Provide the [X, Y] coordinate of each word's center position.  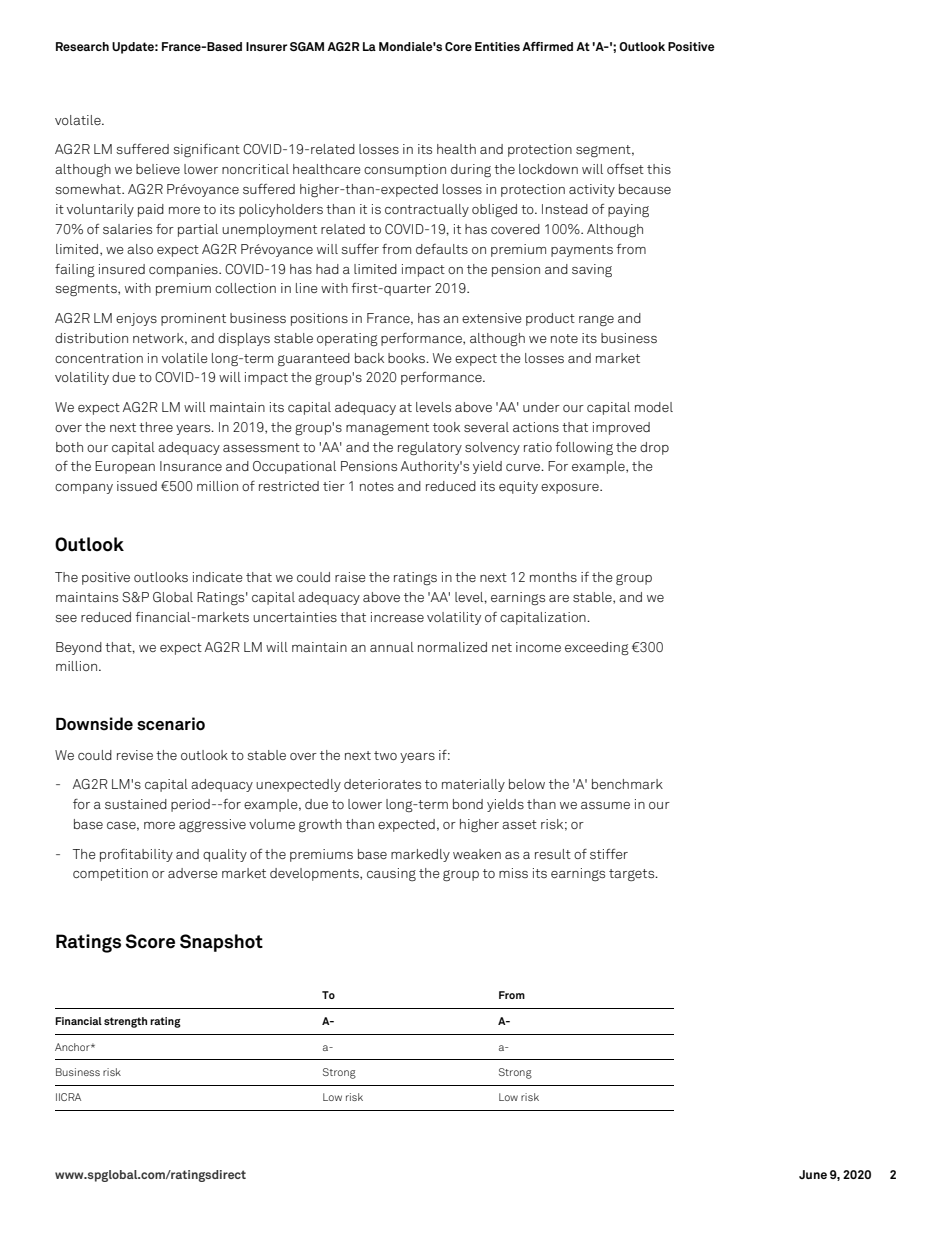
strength [125, 1022]
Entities [497, 46]
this [659, 169]
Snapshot [221, 943]
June [813, 1174]
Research [82, 46]
